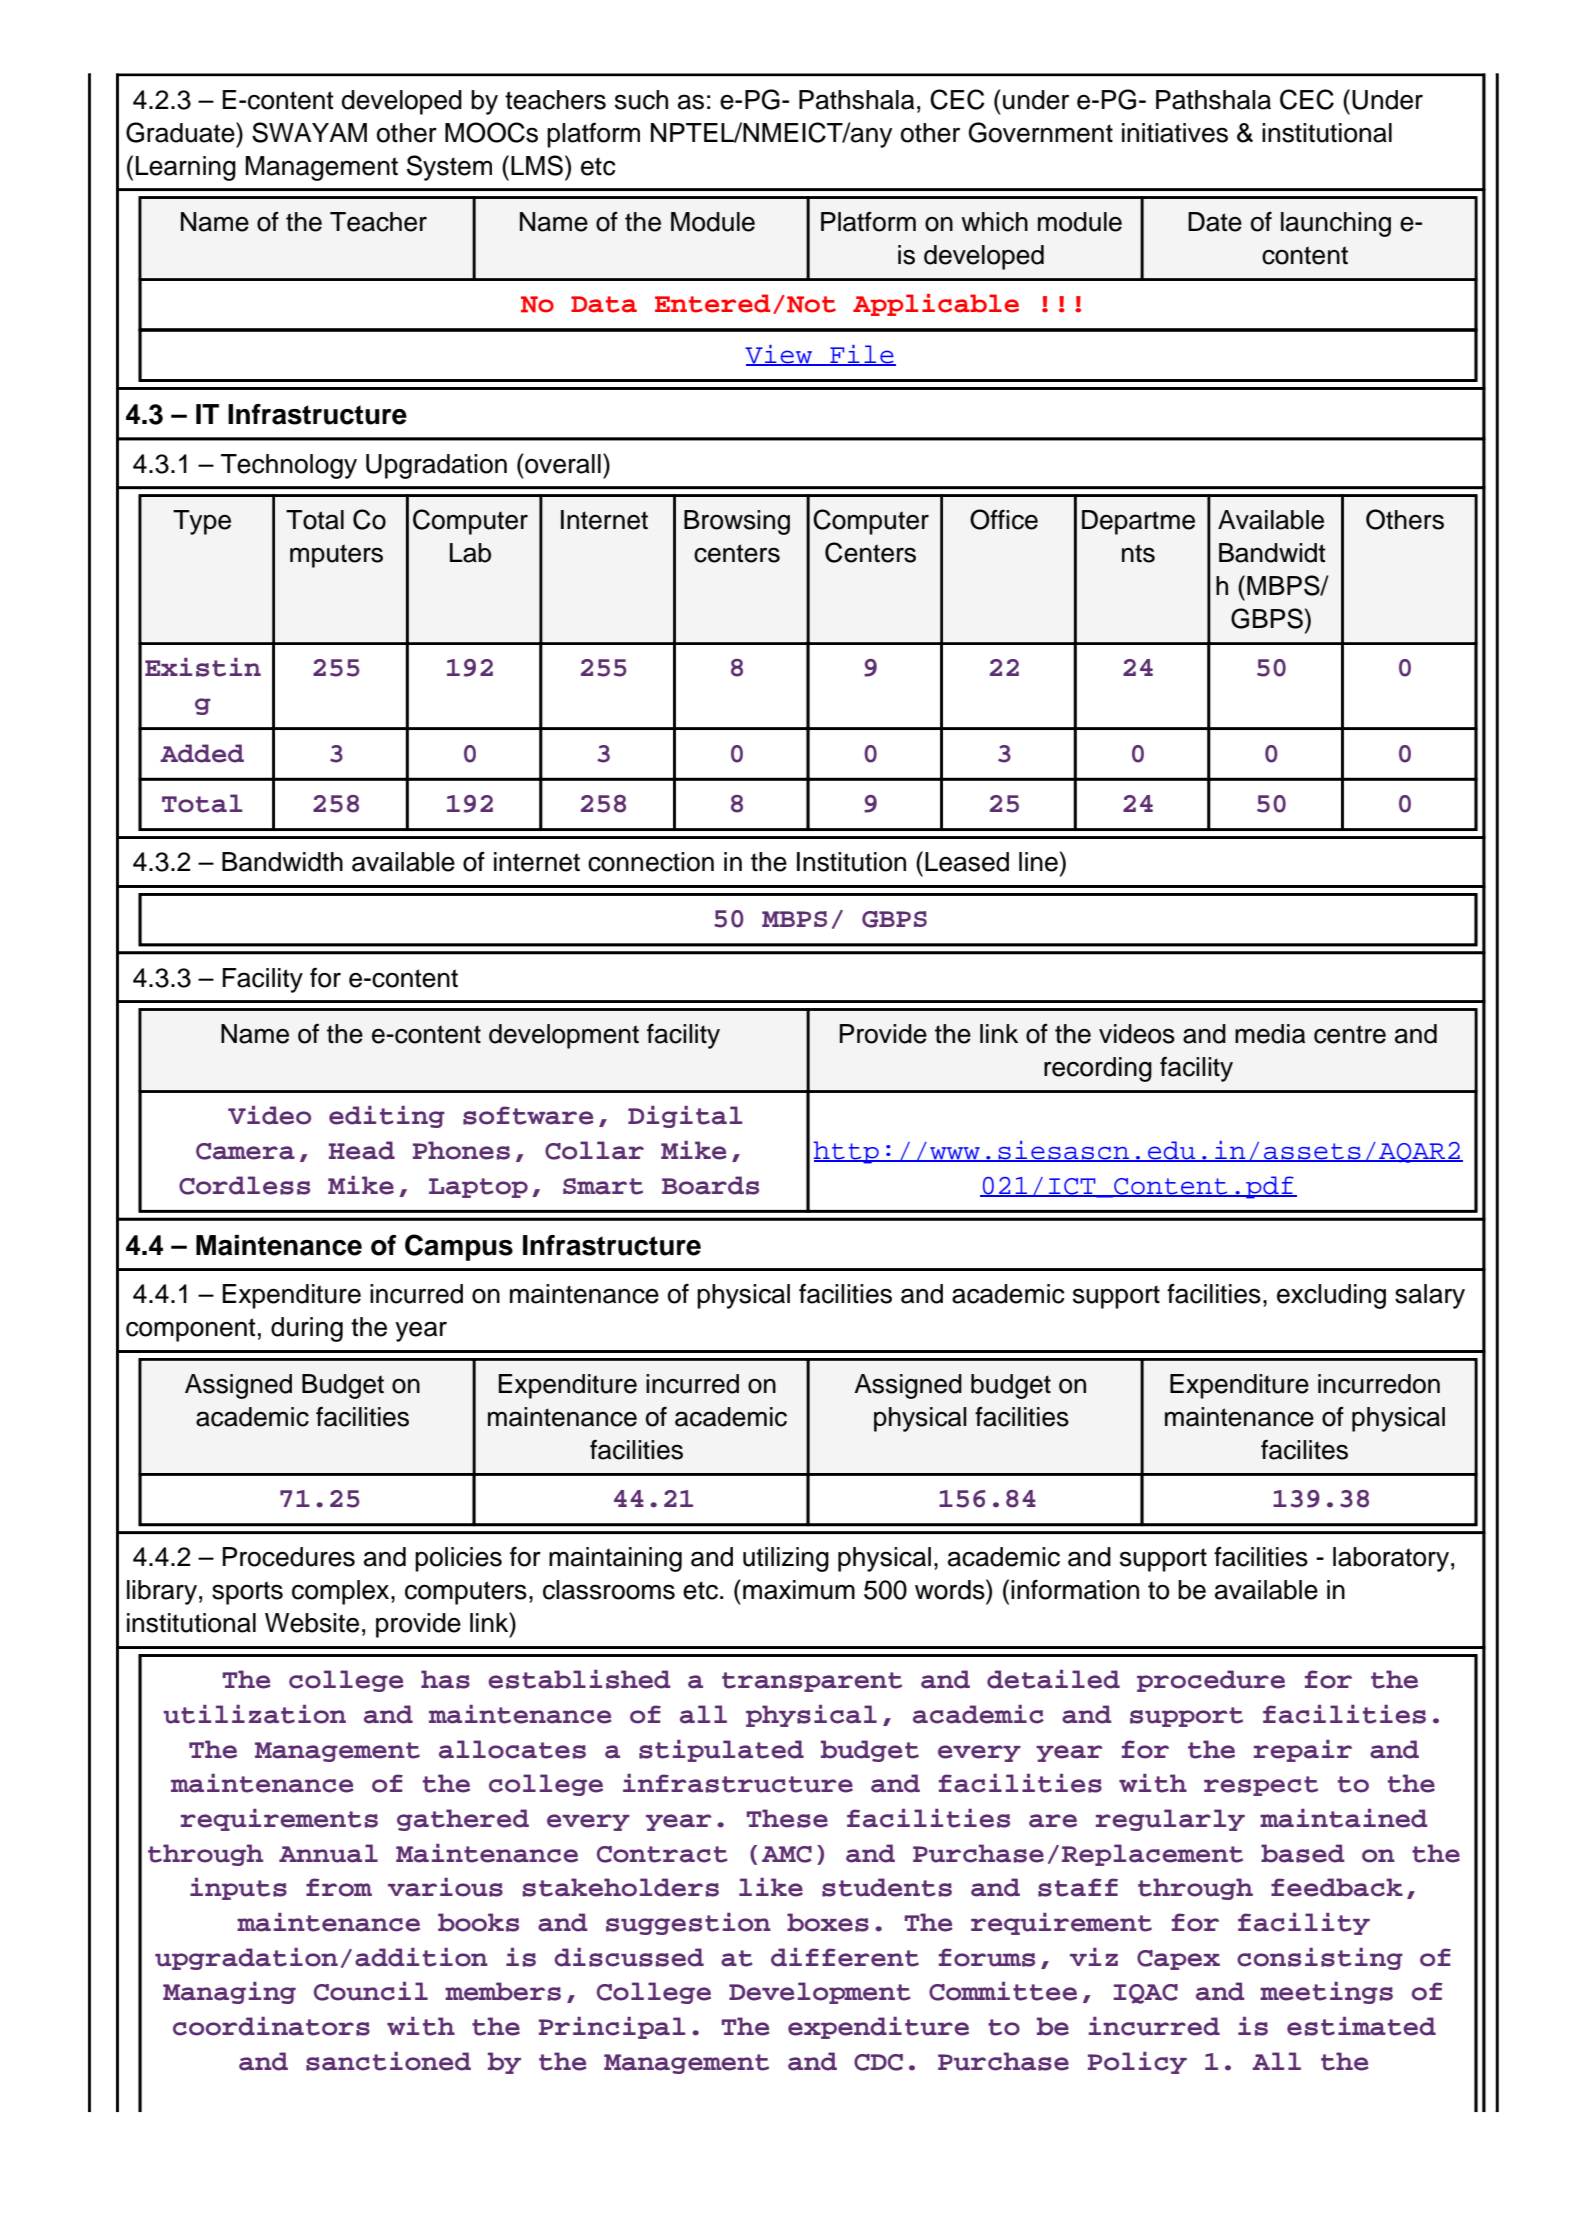 The image size is (1572, 2223). I want to click on excluding, so click(1331, 1296).
